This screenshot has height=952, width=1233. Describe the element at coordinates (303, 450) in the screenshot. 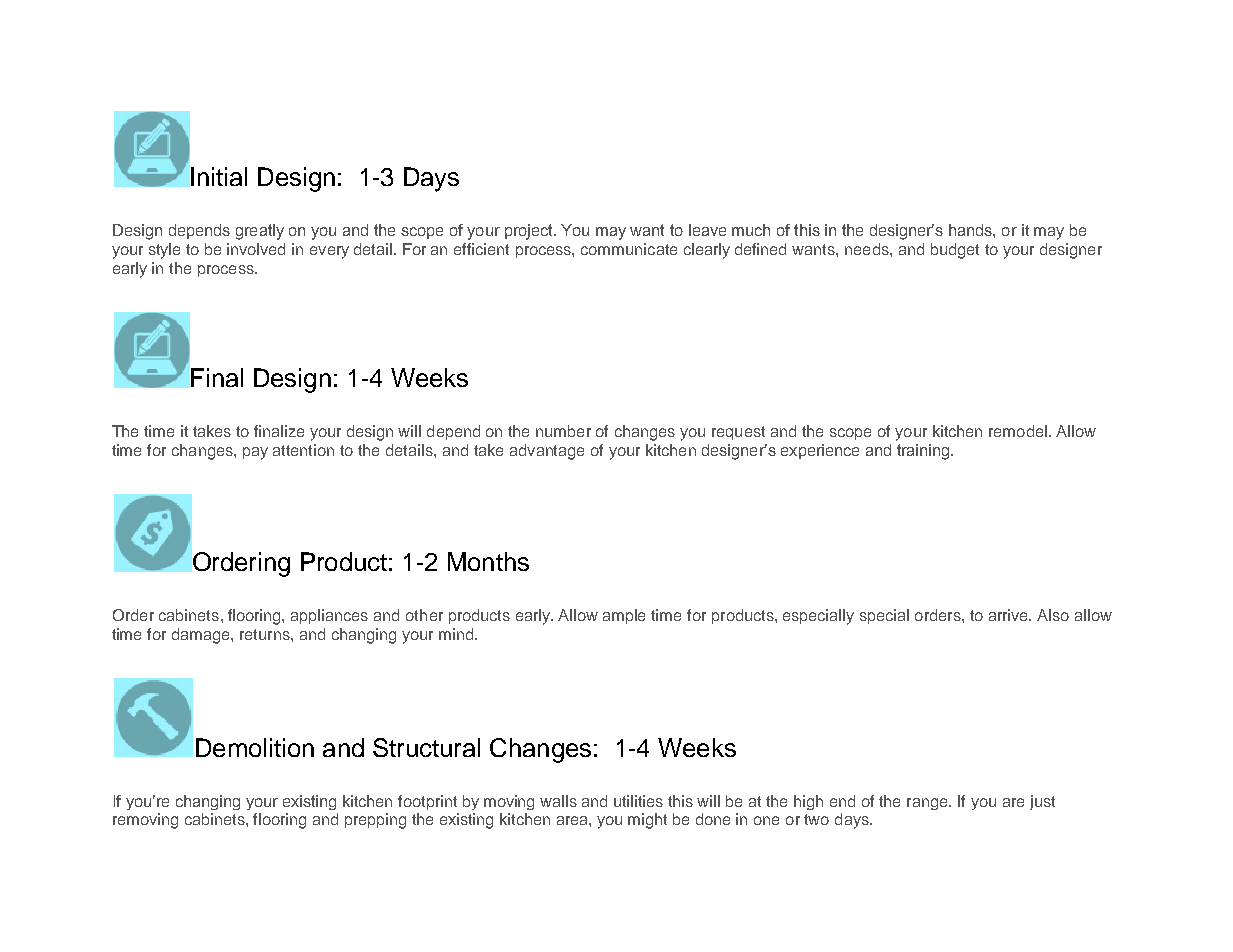

I see `attention` at that location.
